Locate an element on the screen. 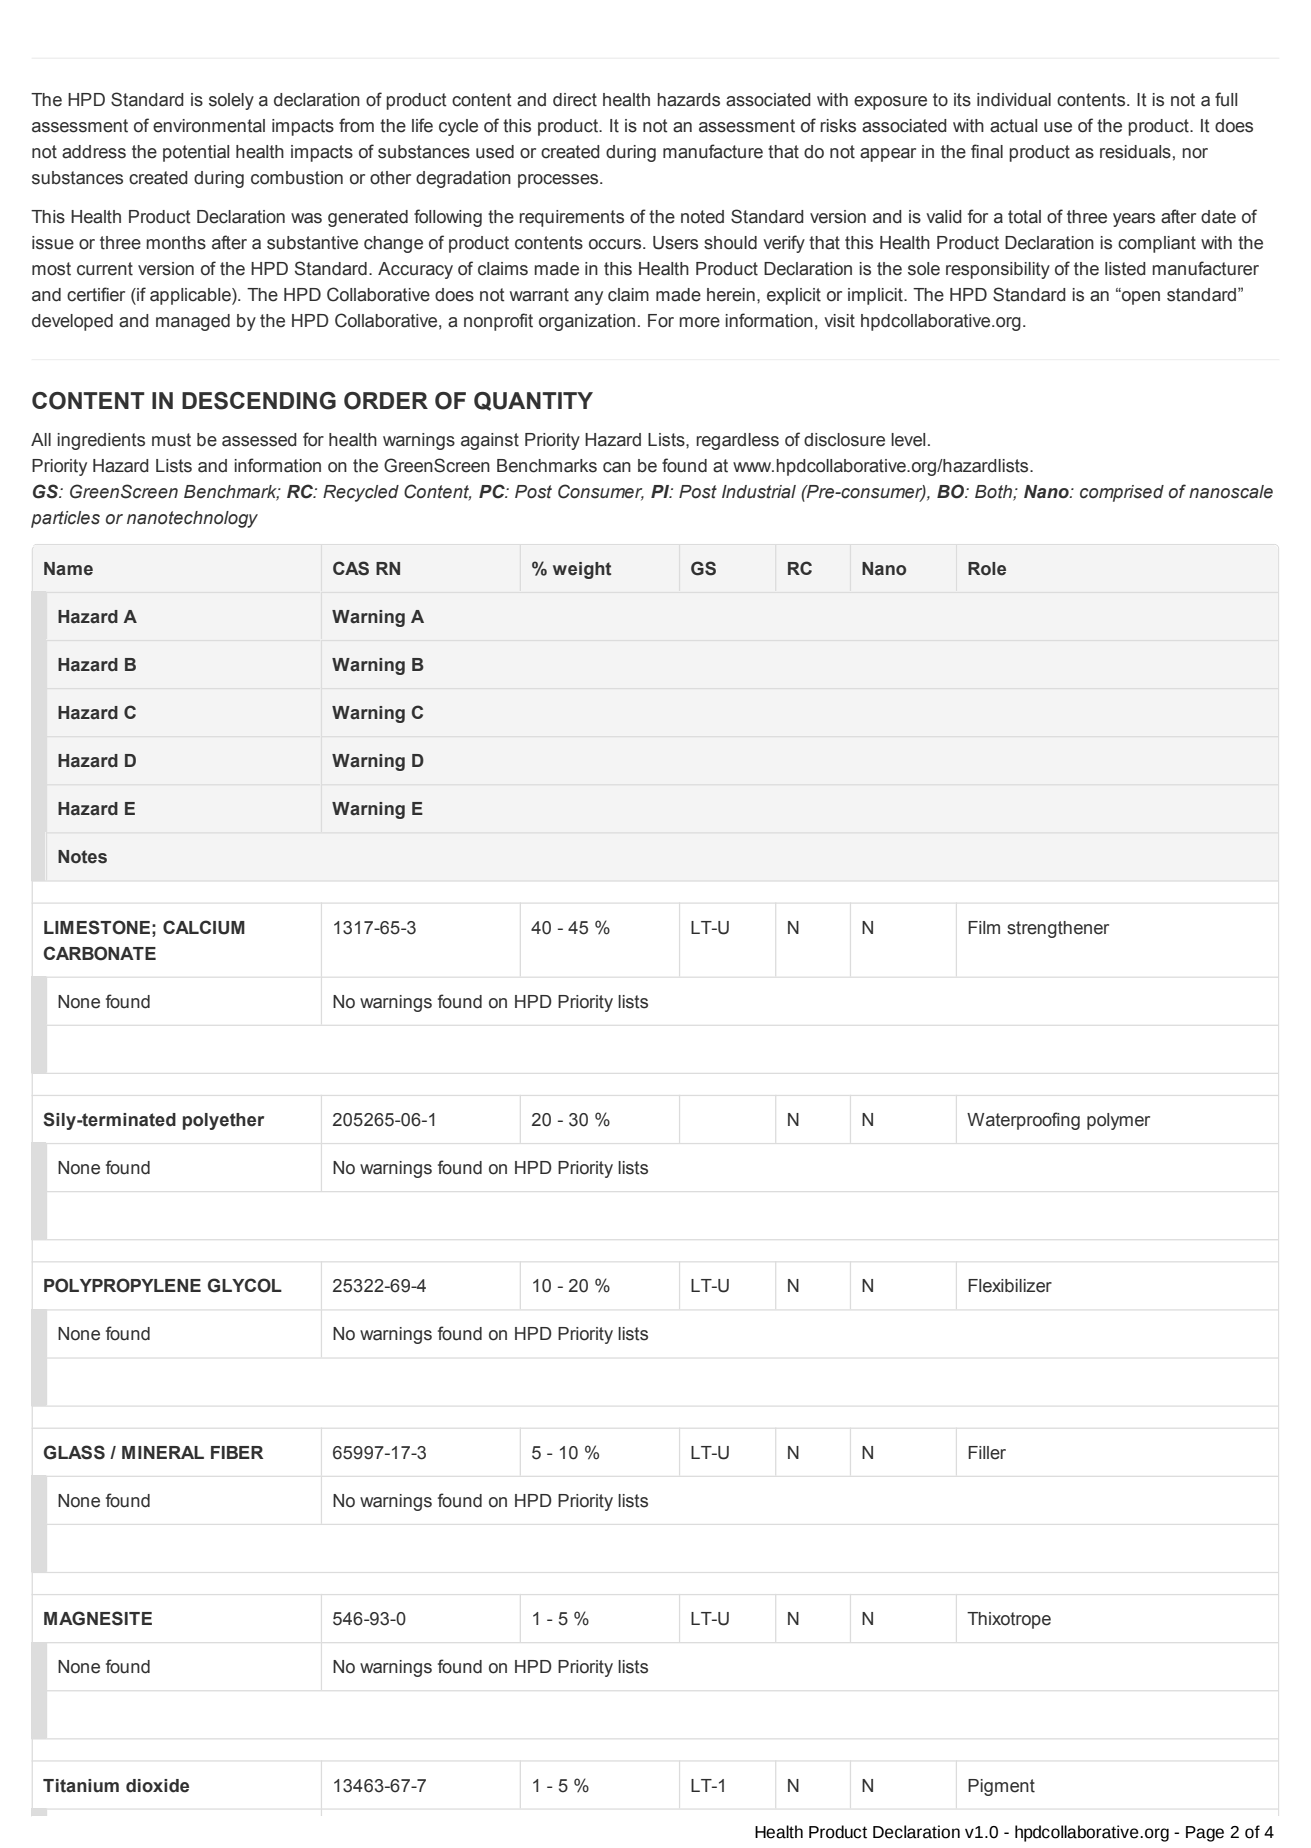 The image size is (1311, 1848). dioxide is located at coordinates (157, 1786).
